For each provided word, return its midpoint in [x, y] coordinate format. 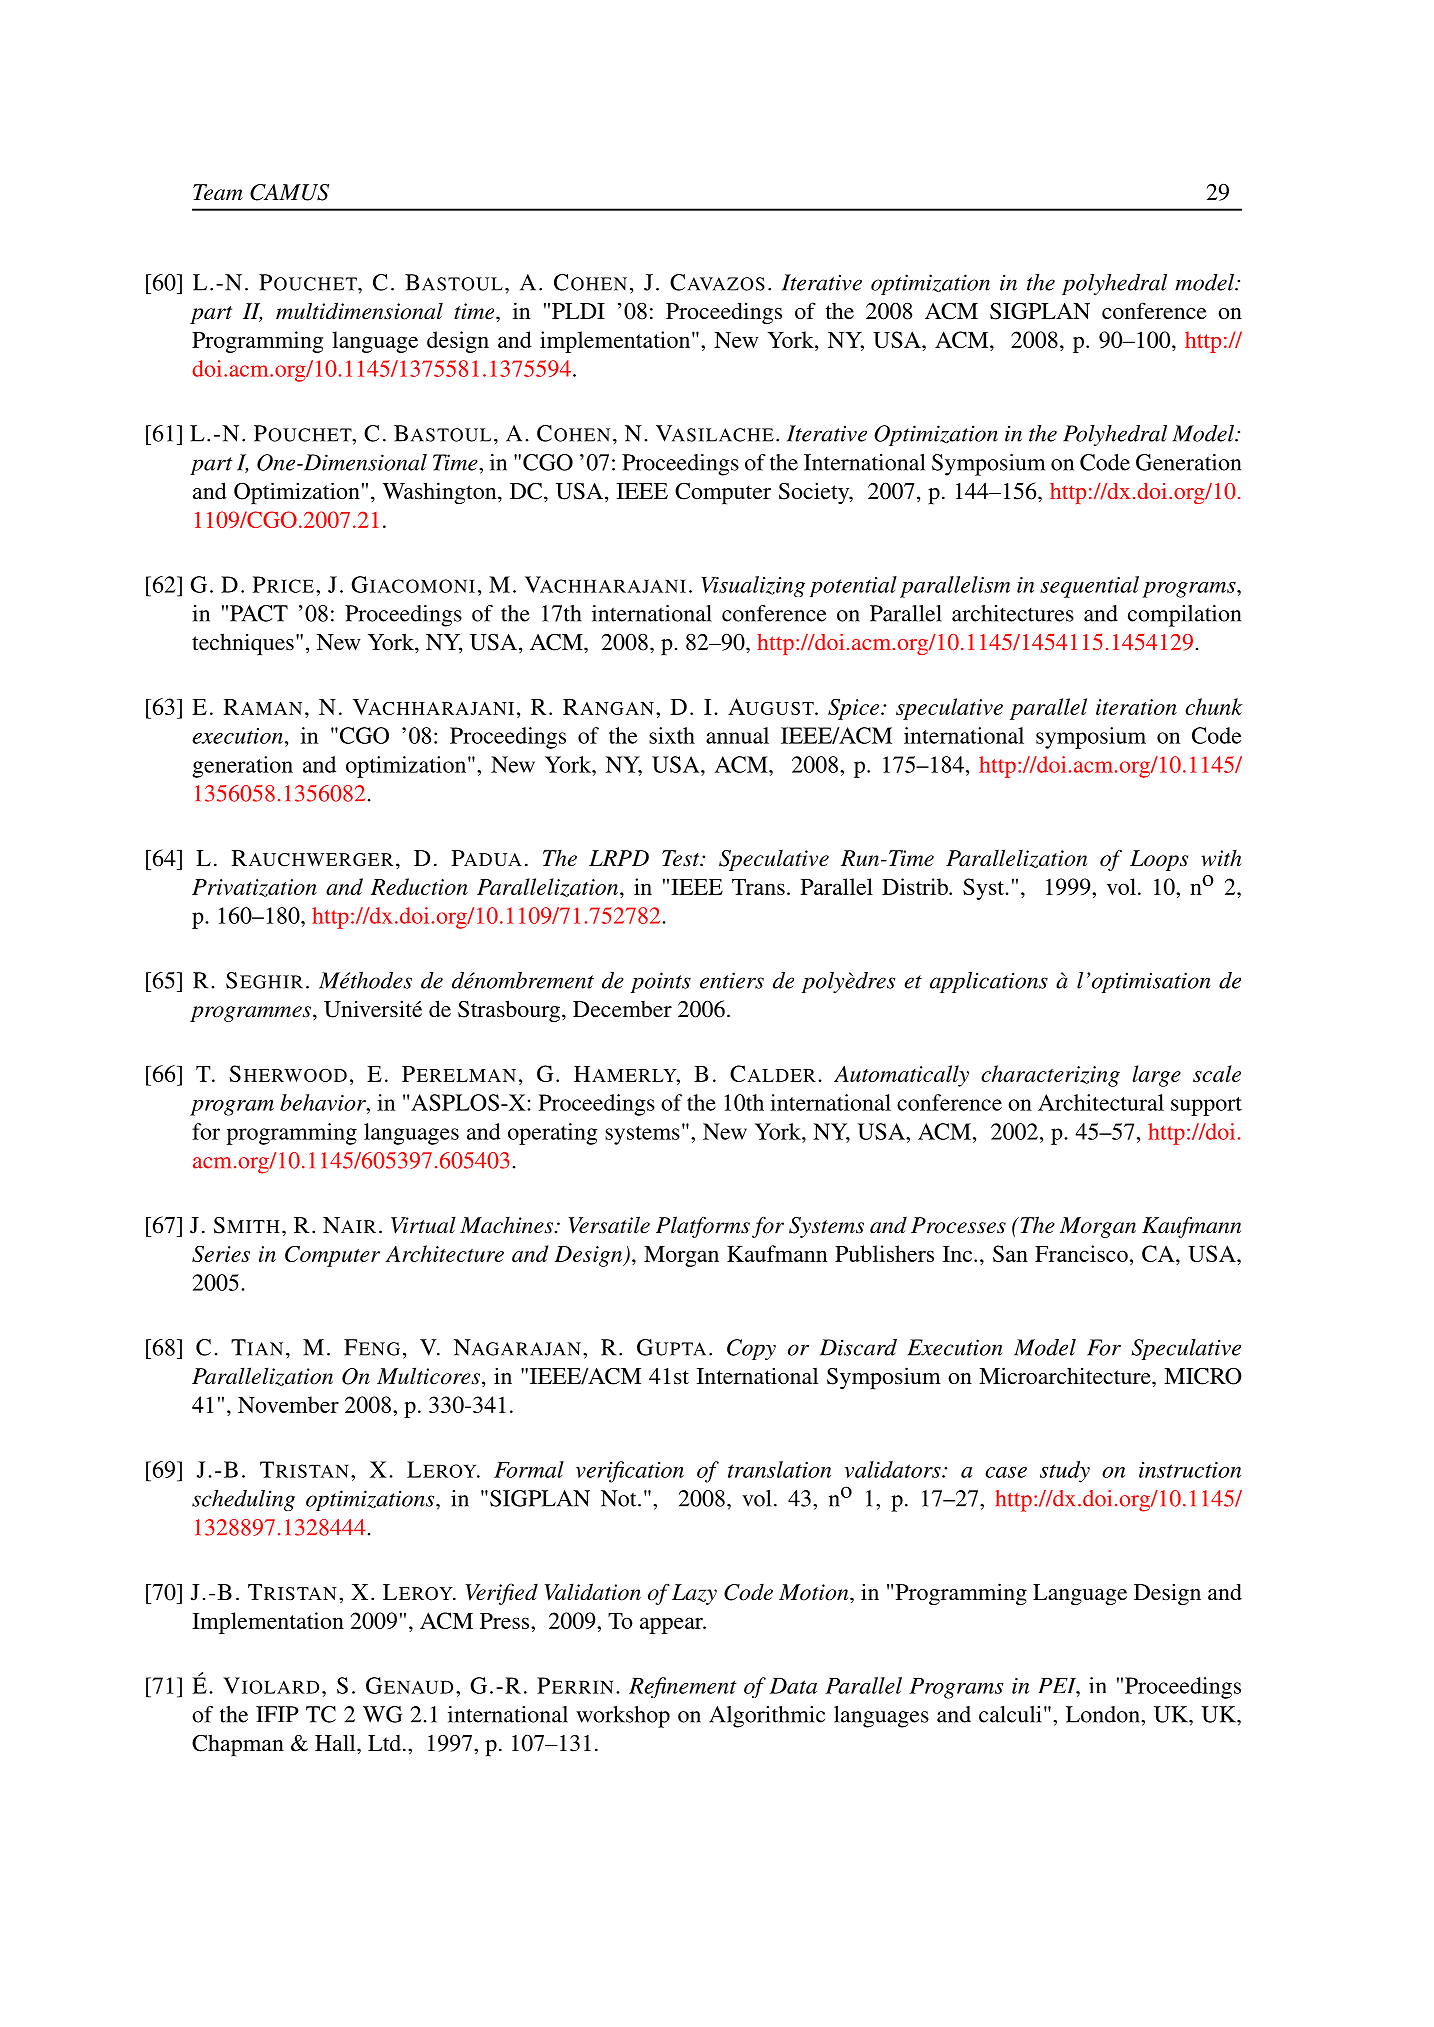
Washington [441, 493]
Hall [336, 1742]
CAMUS [289, 192]
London [1104, 1714]
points [661, 982]
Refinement [683, 1687]
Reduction [419, 886]
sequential [1089, 587]
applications [989, 982]
